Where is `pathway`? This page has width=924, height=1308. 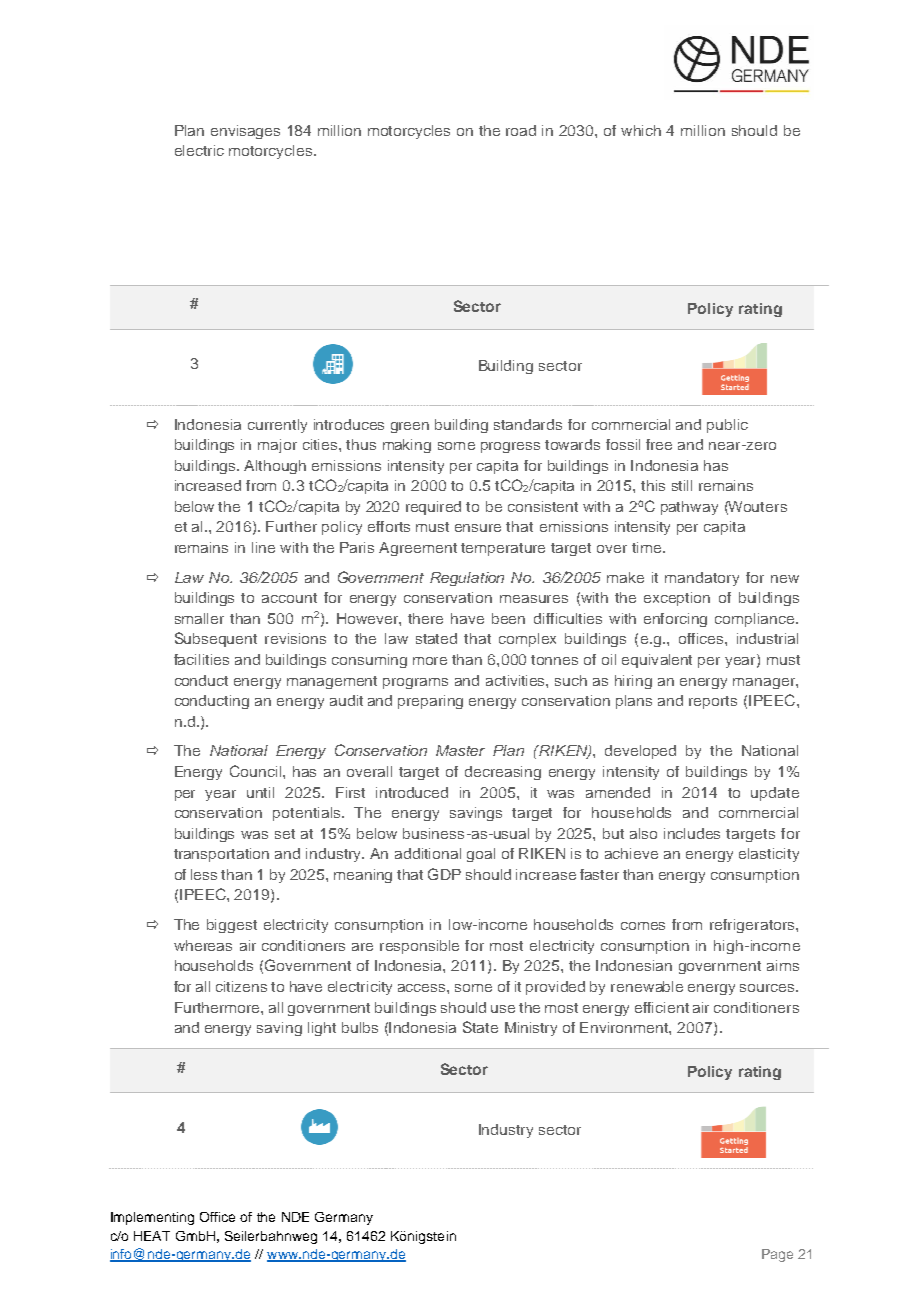 pathway is located at coordinates (689, 508).
